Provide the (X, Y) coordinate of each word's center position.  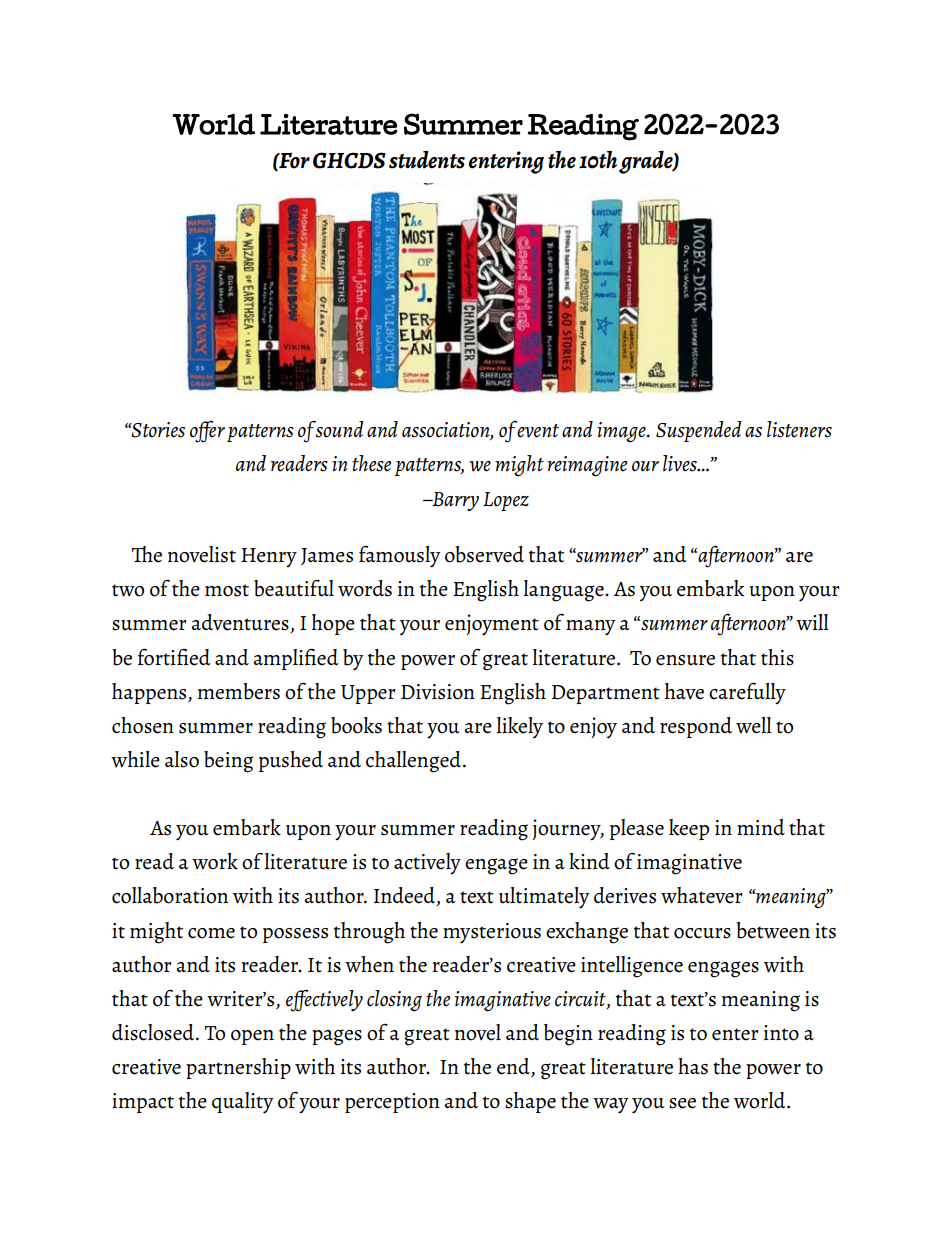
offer (207, 432)
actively (427, 863)
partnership (238, 1068)
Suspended (699, 431)
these (371, 463)
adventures (241, 623)
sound (338, 429)
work (215, 861)
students (427, 160)
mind (761, 827)
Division (438, 692)
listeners (799, 429)
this (777, 657)
